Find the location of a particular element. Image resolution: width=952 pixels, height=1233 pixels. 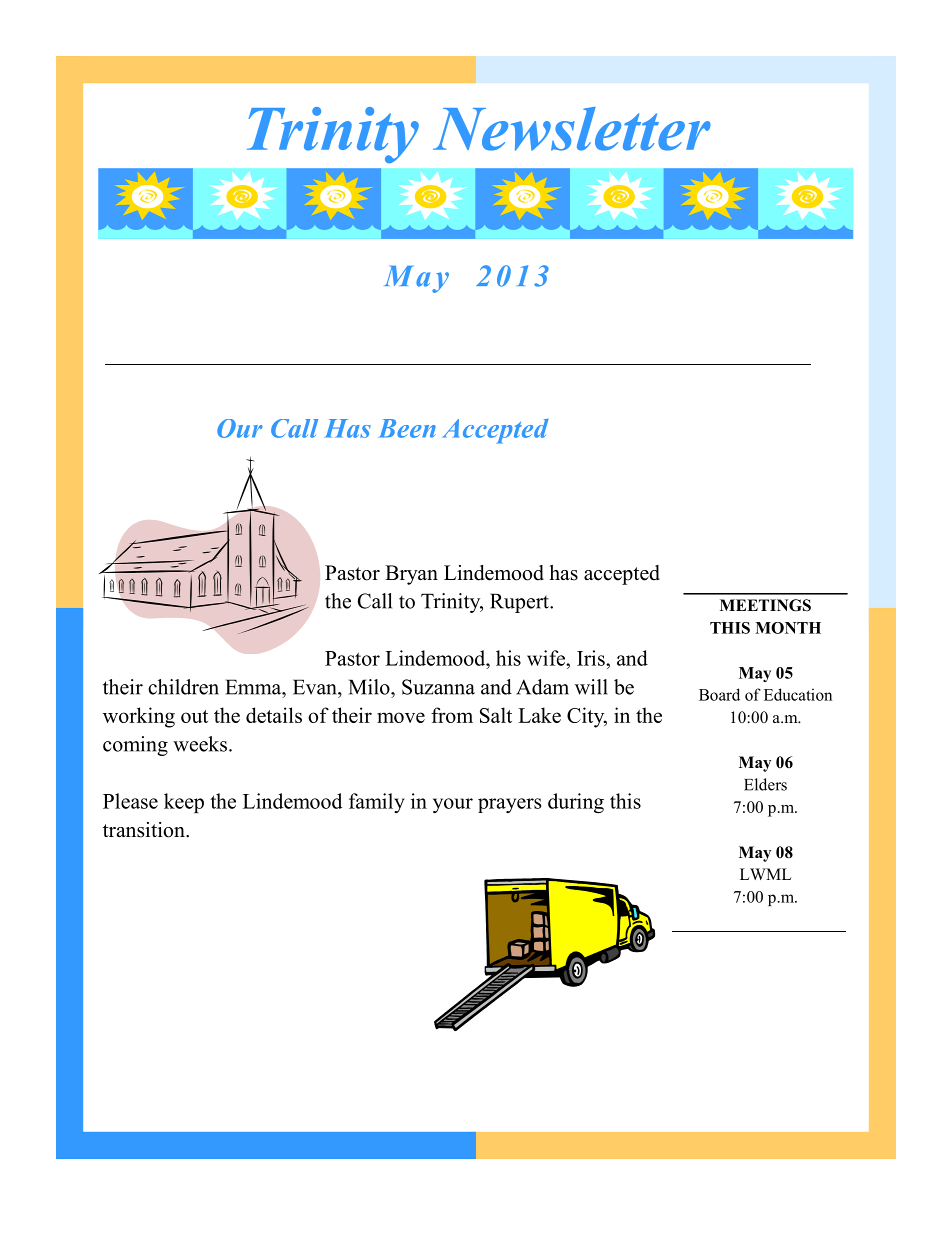

Been is located at coordinates (407, 428).
